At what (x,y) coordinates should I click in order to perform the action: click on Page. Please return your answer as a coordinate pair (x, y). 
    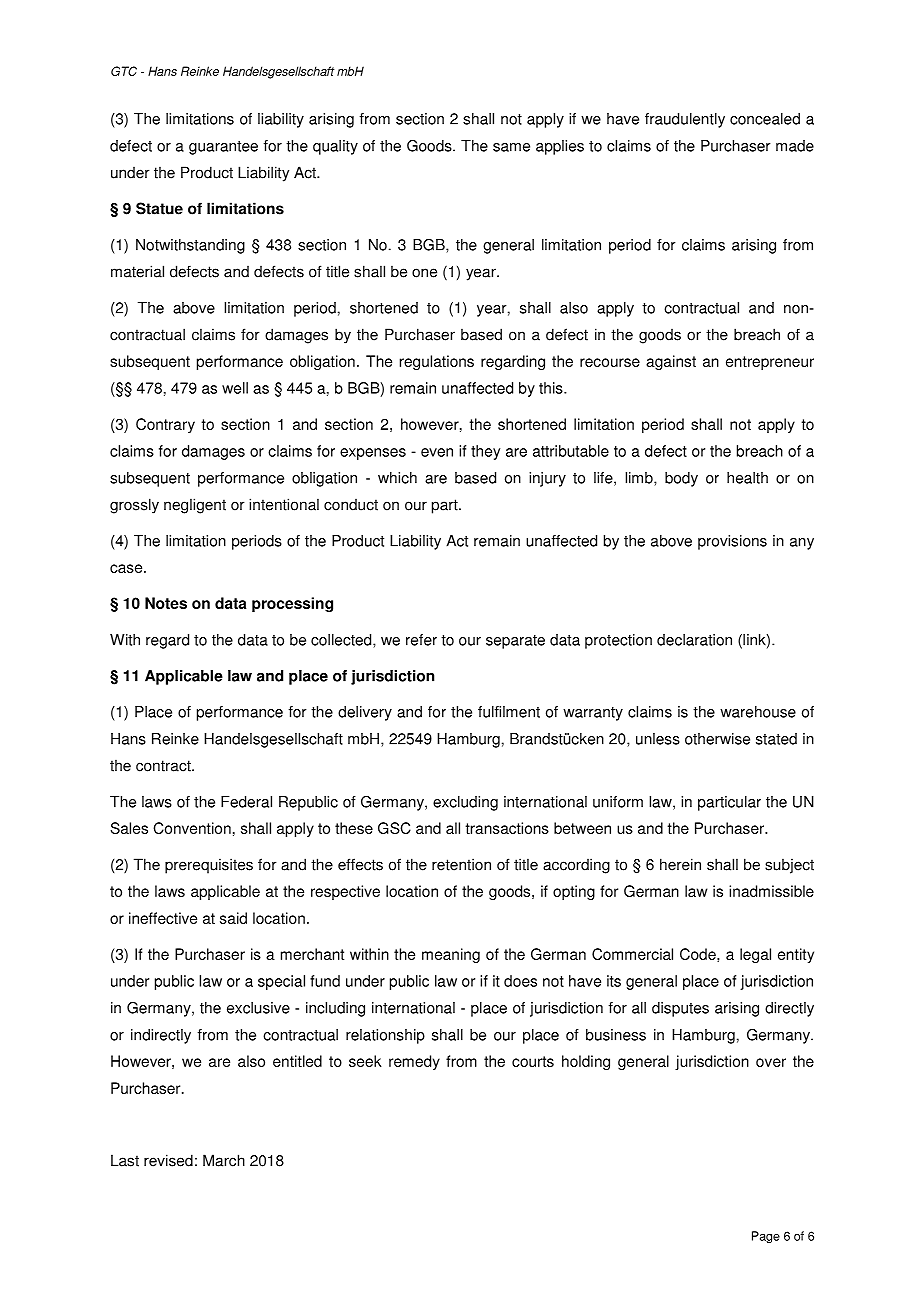
    Looking at the image, I should click on (766, 1237).
